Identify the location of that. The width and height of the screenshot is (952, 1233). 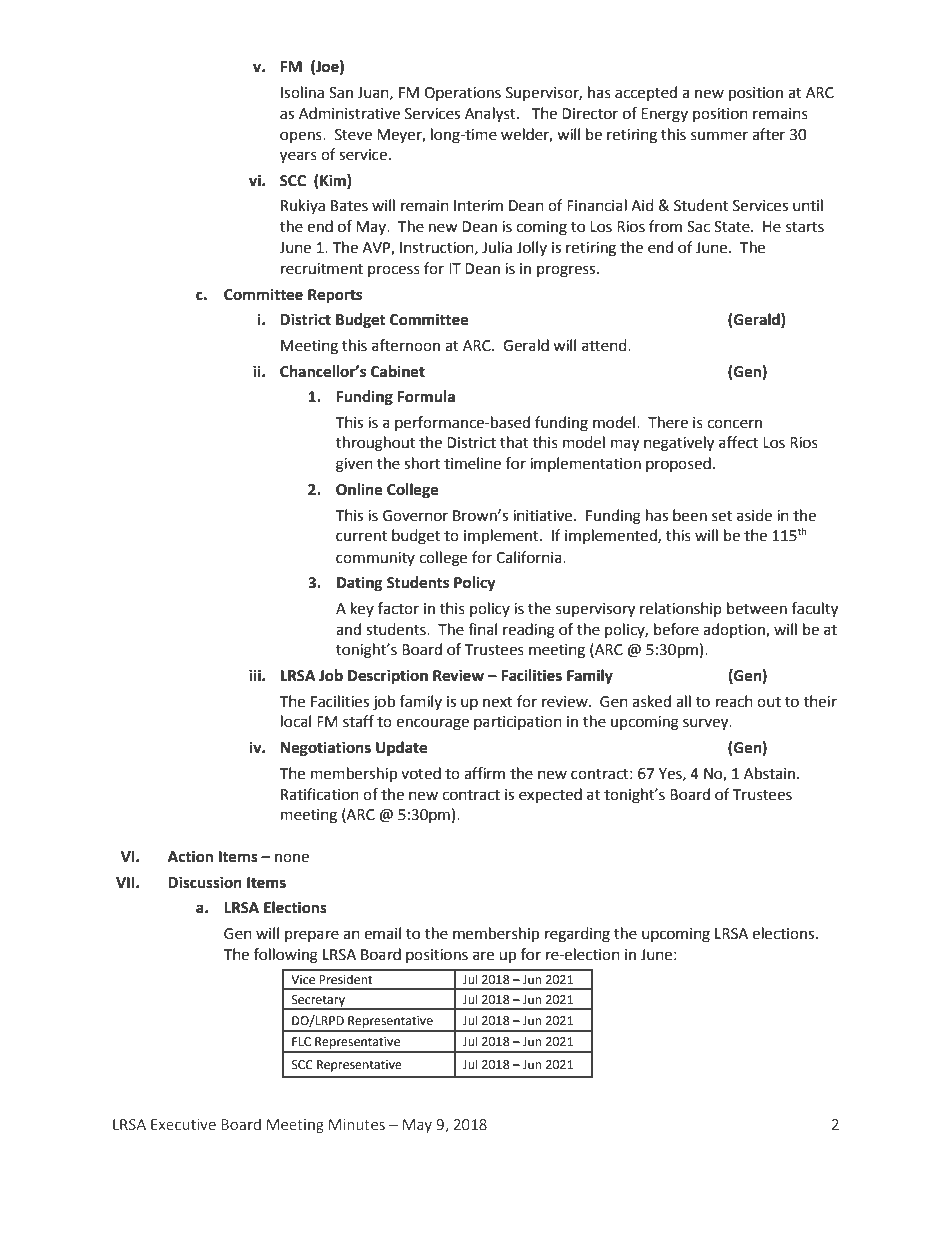
(514, 442).
